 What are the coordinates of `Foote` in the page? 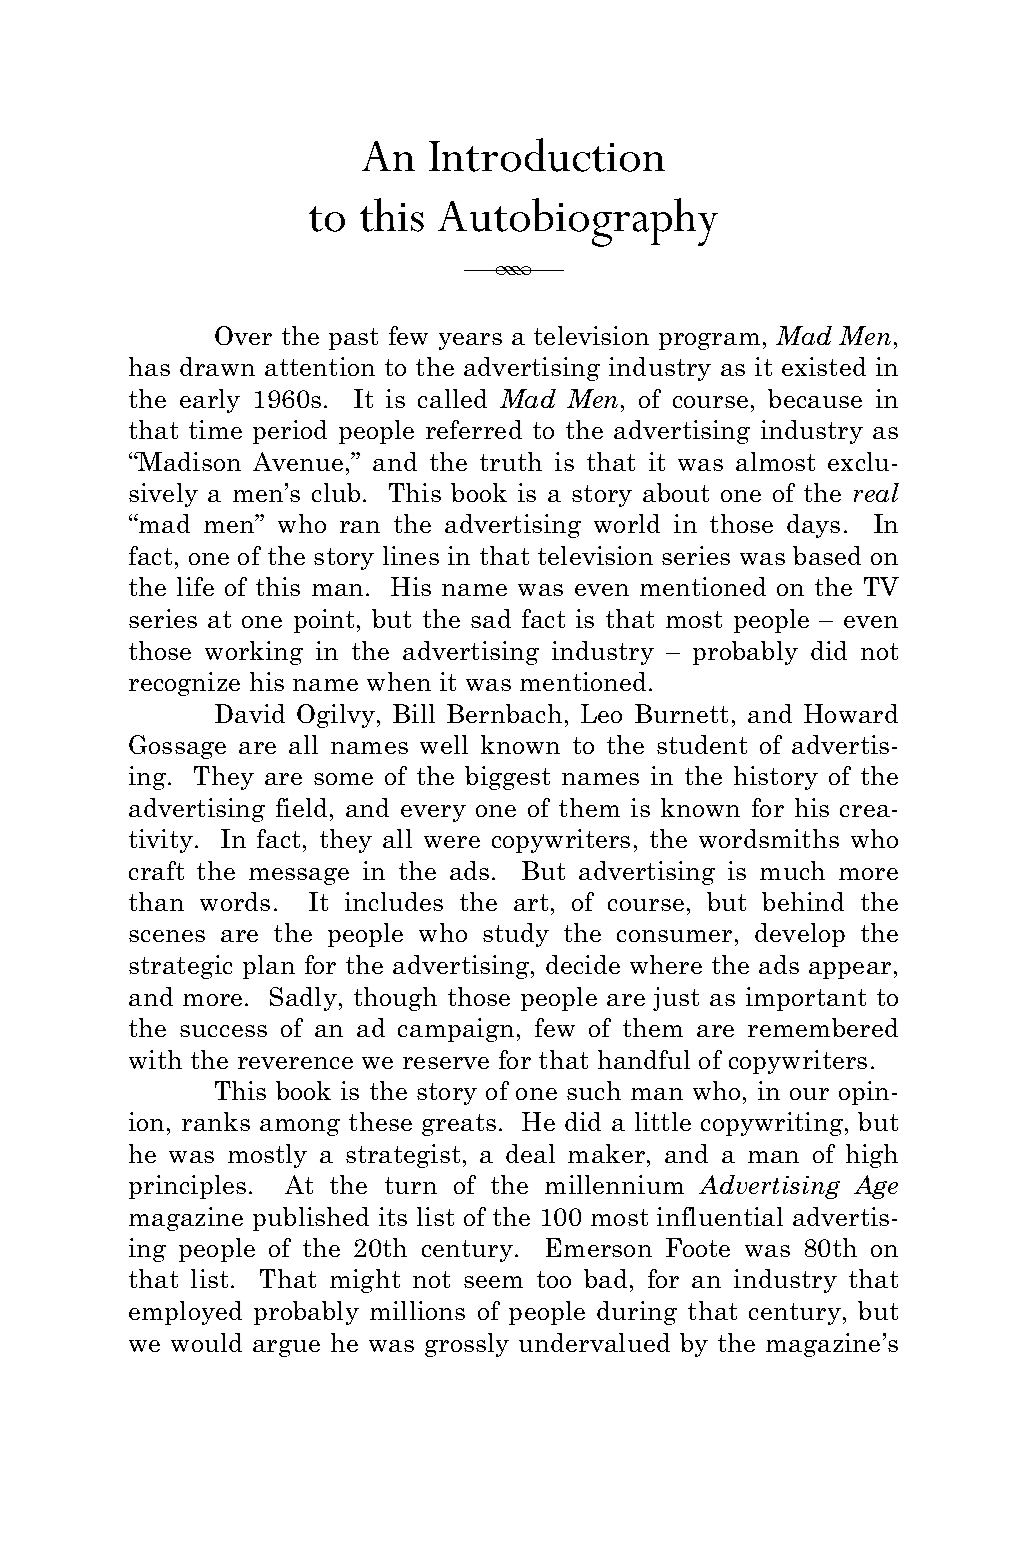 It's located at (698, 1247).
